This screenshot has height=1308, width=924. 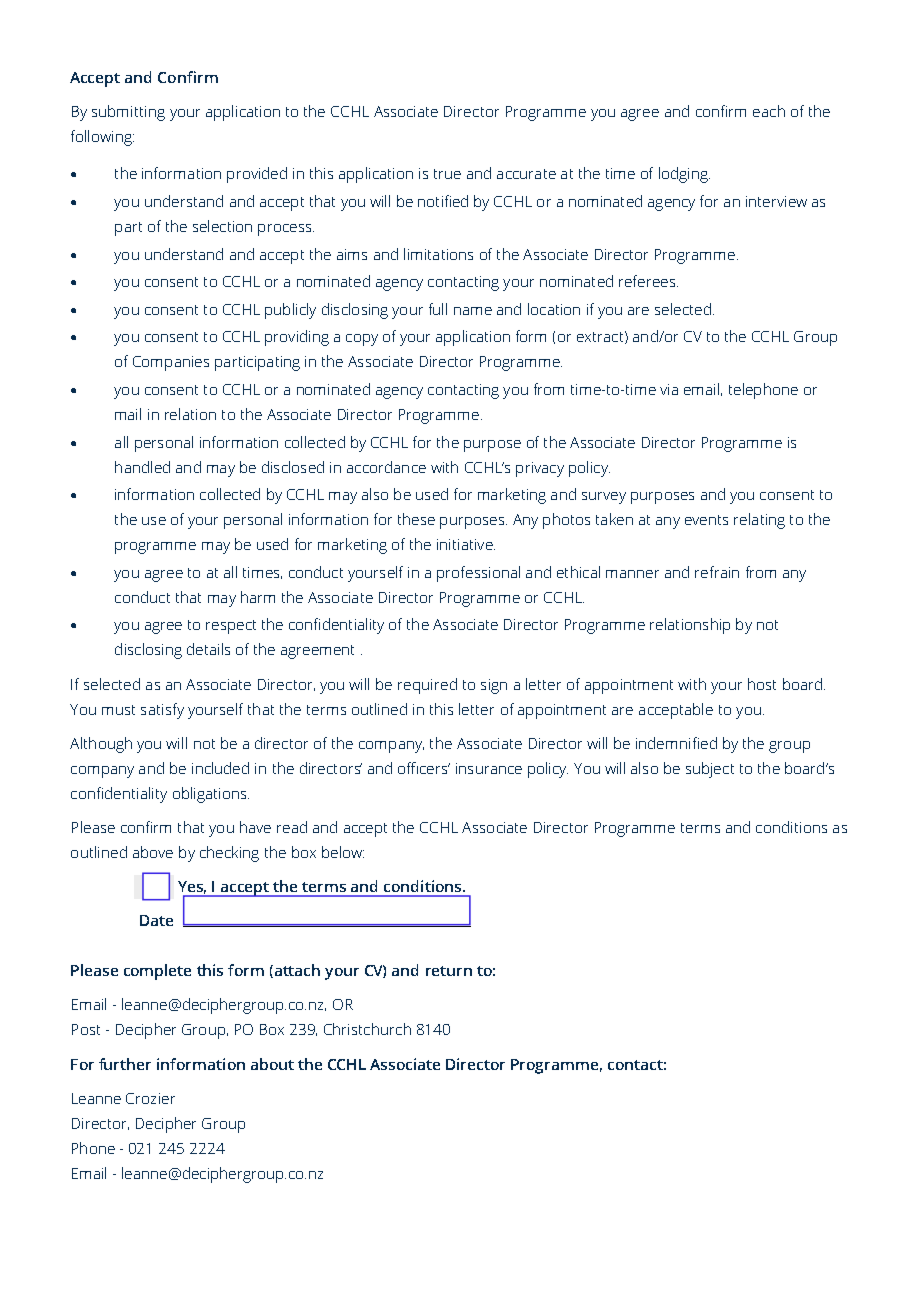 What do you see at coordinates (142, 467) in the screenshot?
I see `handled` at bounding box center [142, 467].
